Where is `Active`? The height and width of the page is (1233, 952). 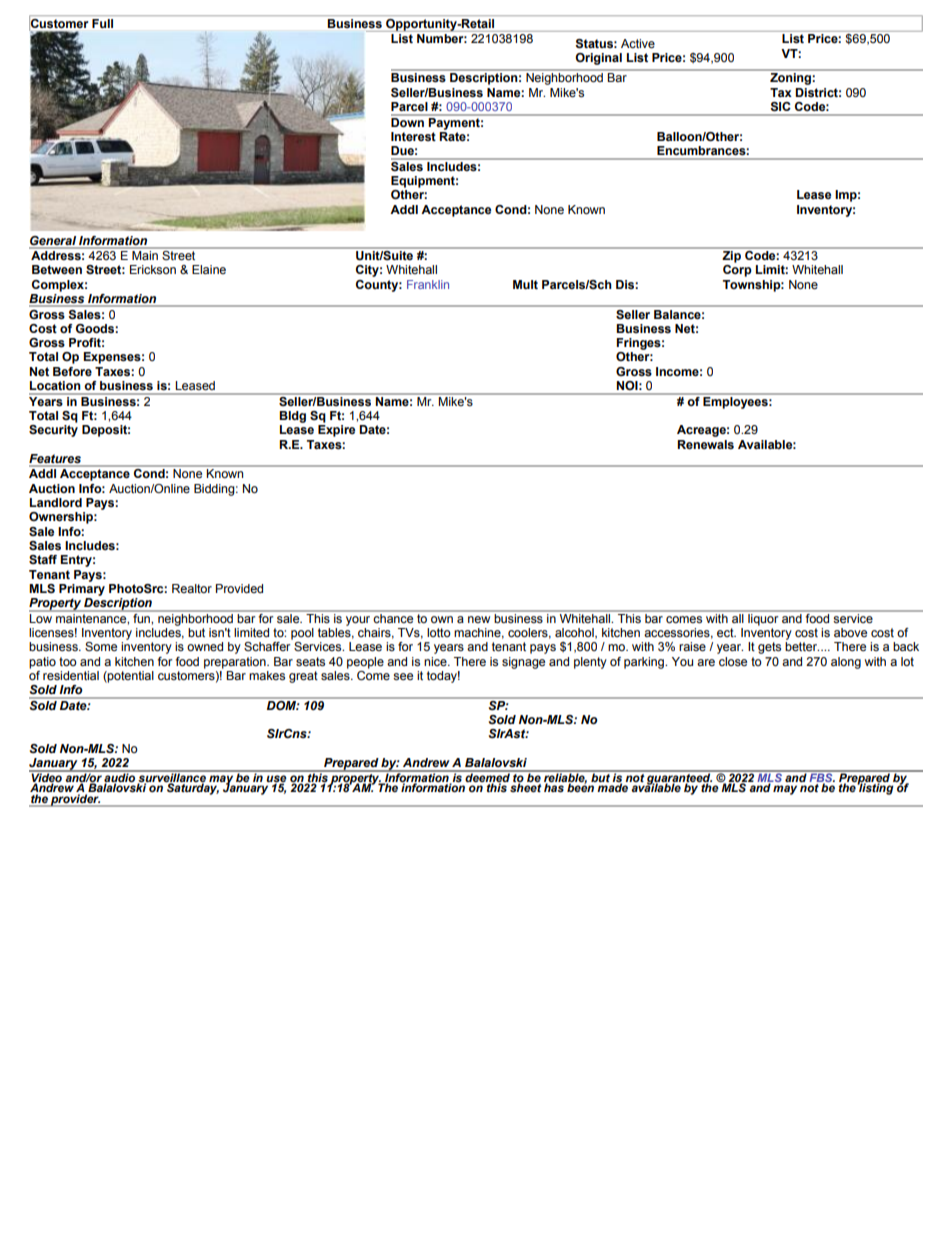
Active is located at coordinates (638, 43).
